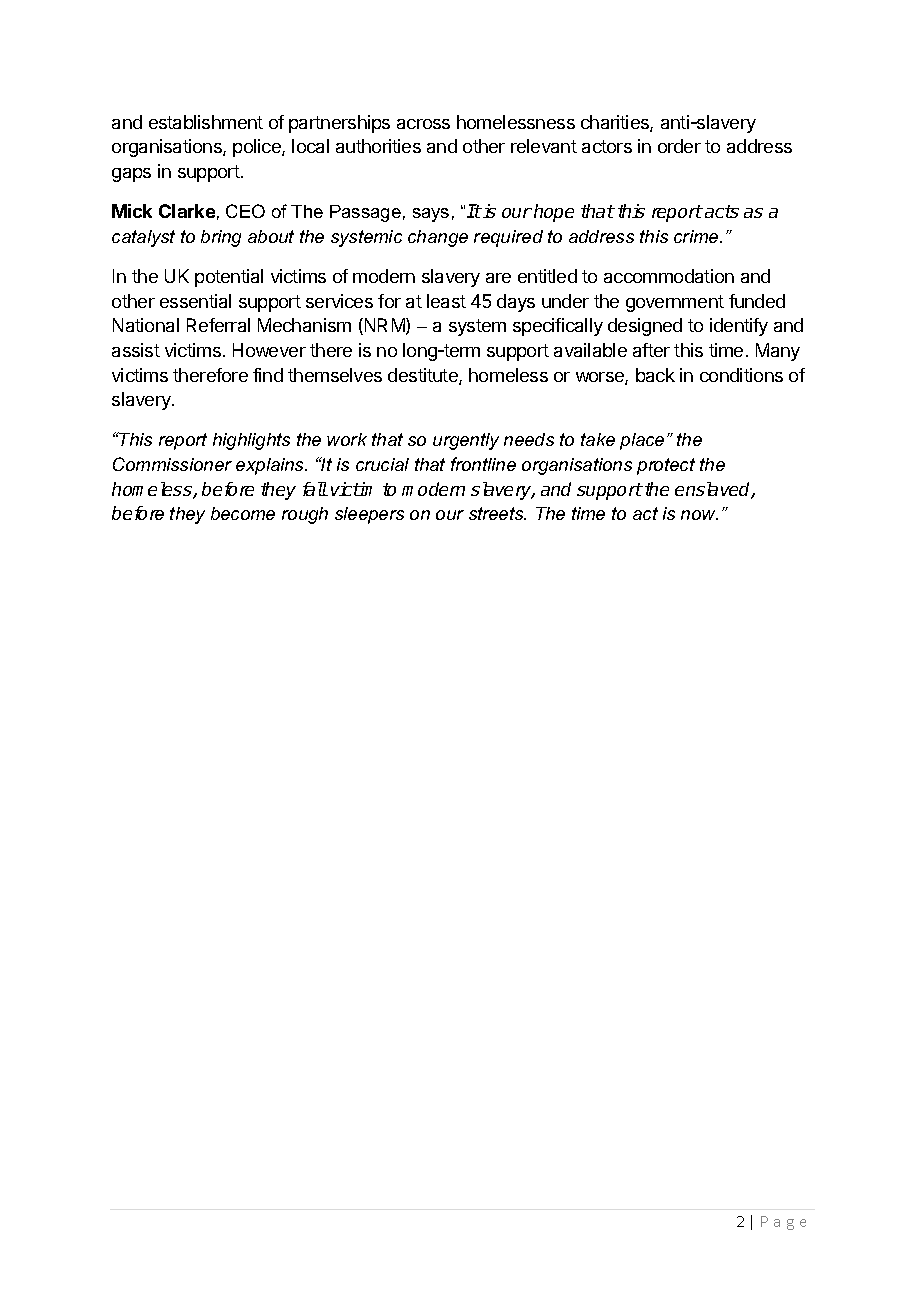 The width and height of the document is (924, 1308). Describe the element at coordinates (243, 513) in the document. I see `become` at that location.
